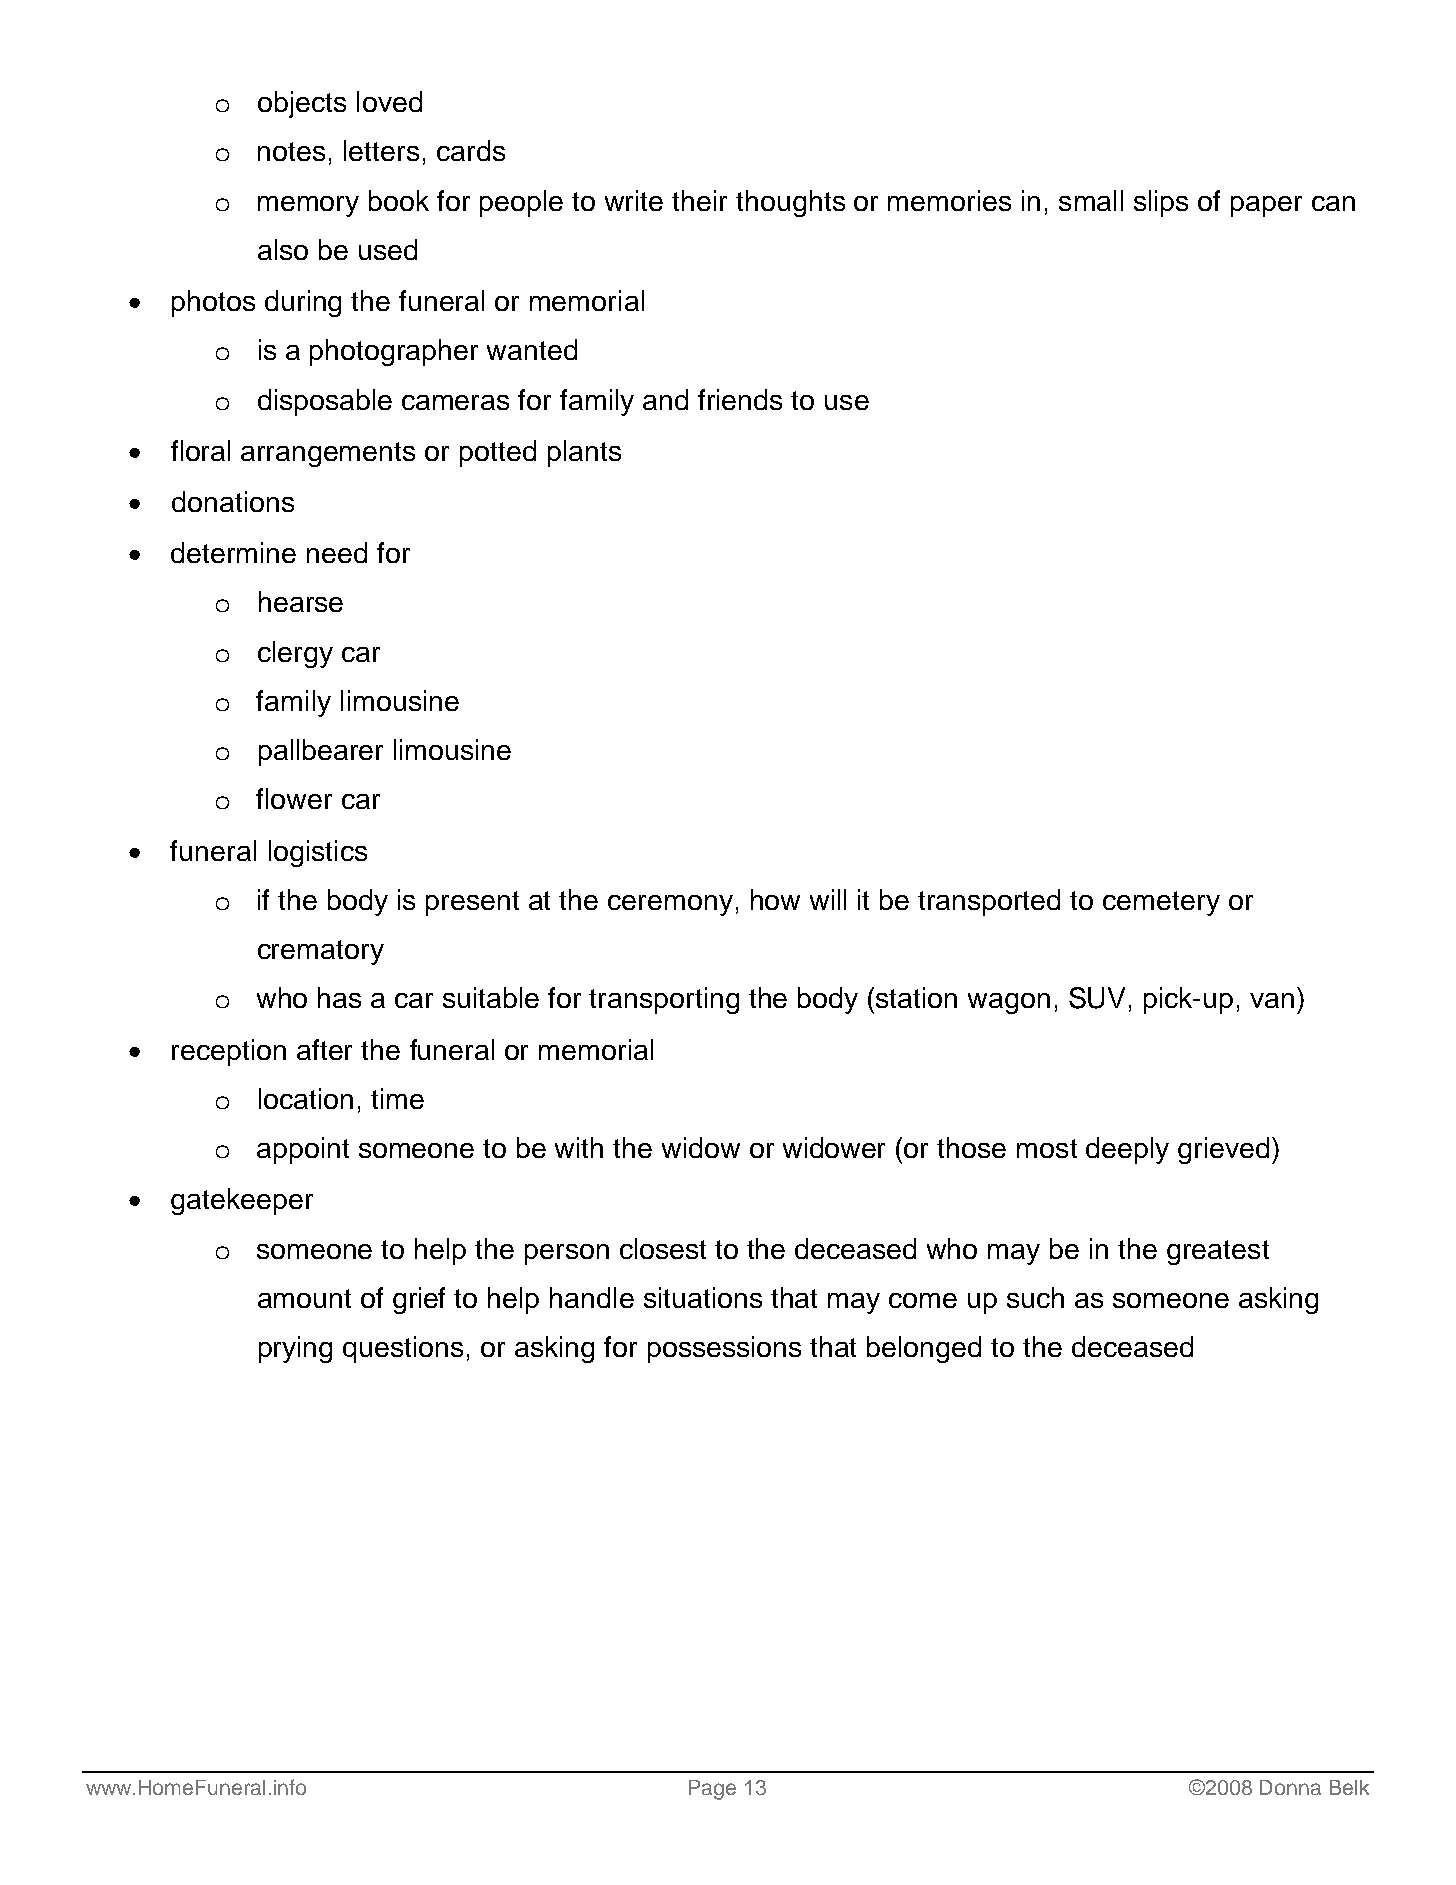 This page has height=1885, width=1456. What do you see at coordinates (724, 1349) in the page?
I see `possessions` at bounding box center [724, 1349].
